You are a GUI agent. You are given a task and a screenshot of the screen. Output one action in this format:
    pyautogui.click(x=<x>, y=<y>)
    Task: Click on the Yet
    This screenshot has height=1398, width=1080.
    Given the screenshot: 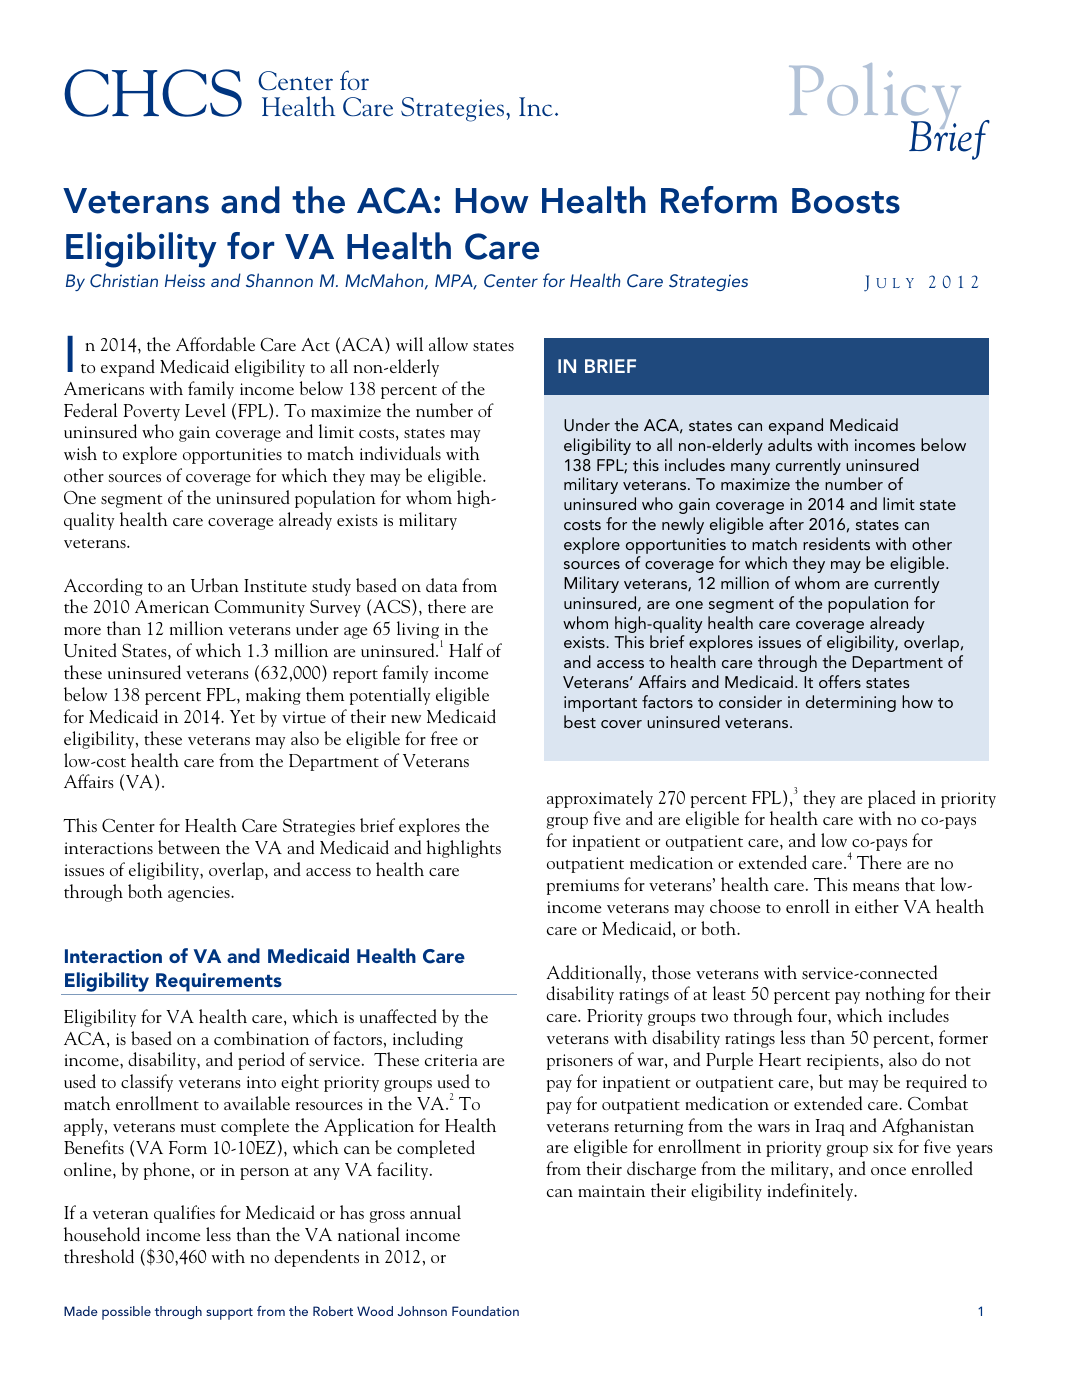 What is the action you would take?
    pyautogui.click(x=242, y=716)
